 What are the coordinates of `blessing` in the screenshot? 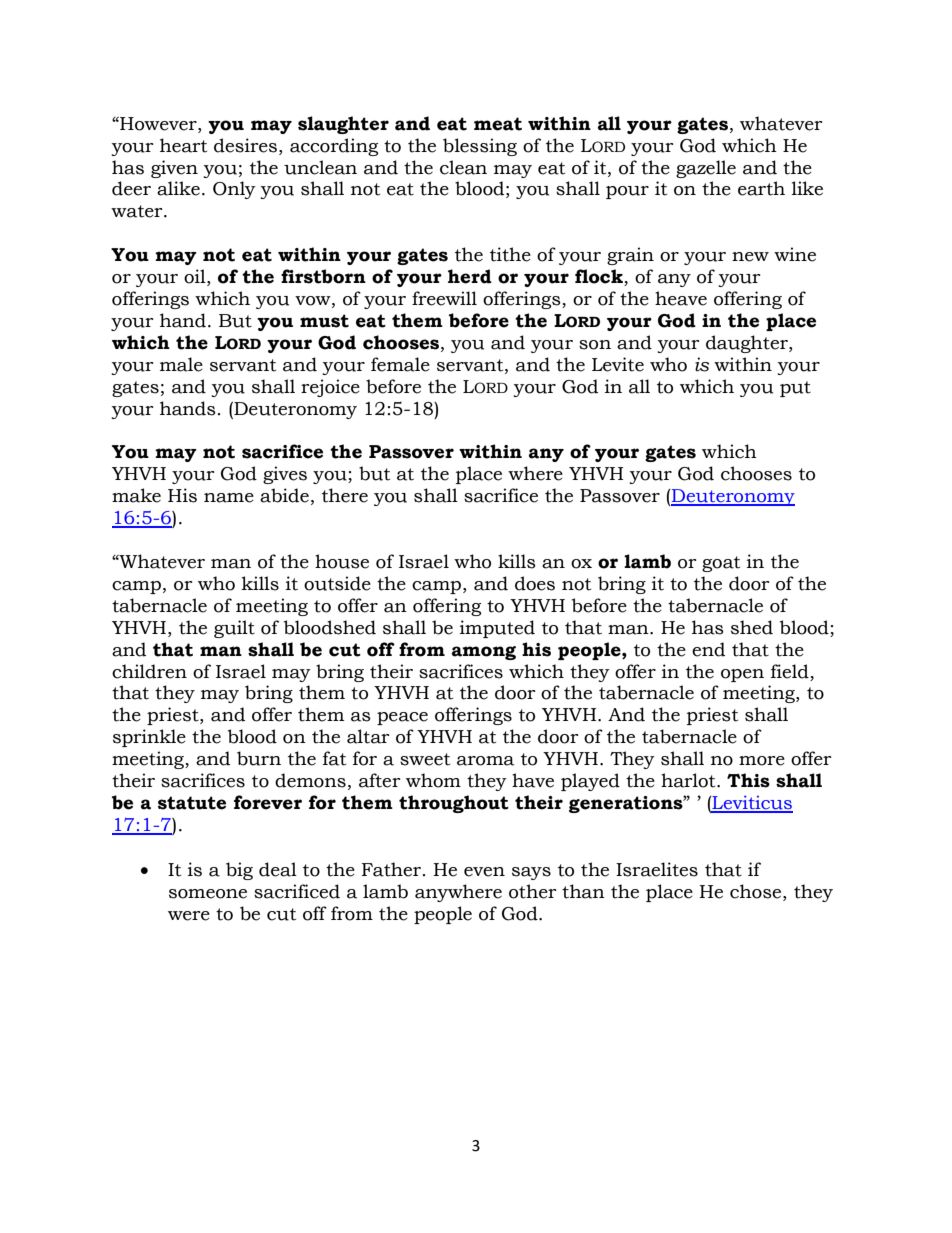 It's located at (480, 147).
